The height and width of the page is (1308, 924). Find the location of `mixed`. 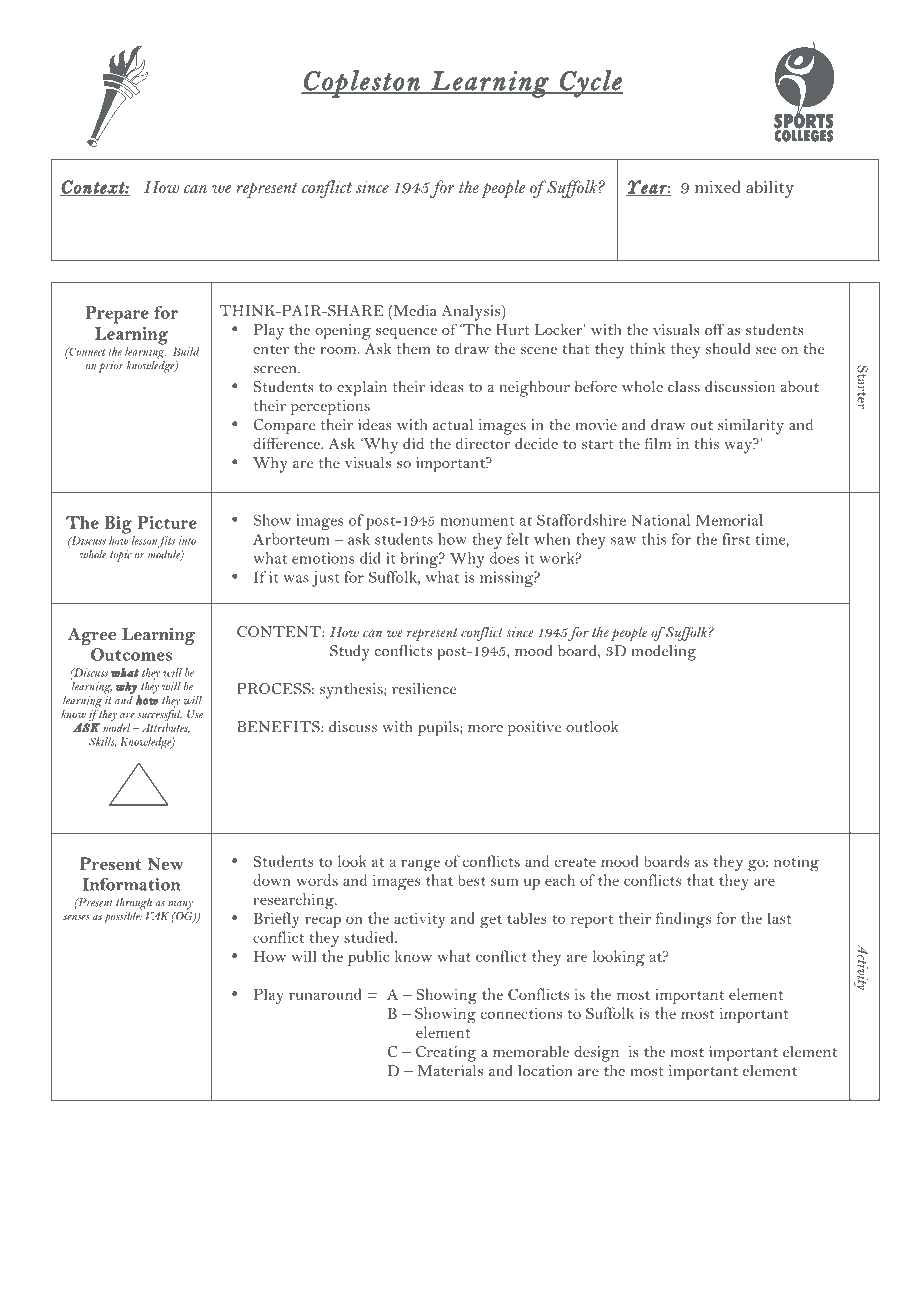

mixed is located at coordinates (718, 186).
